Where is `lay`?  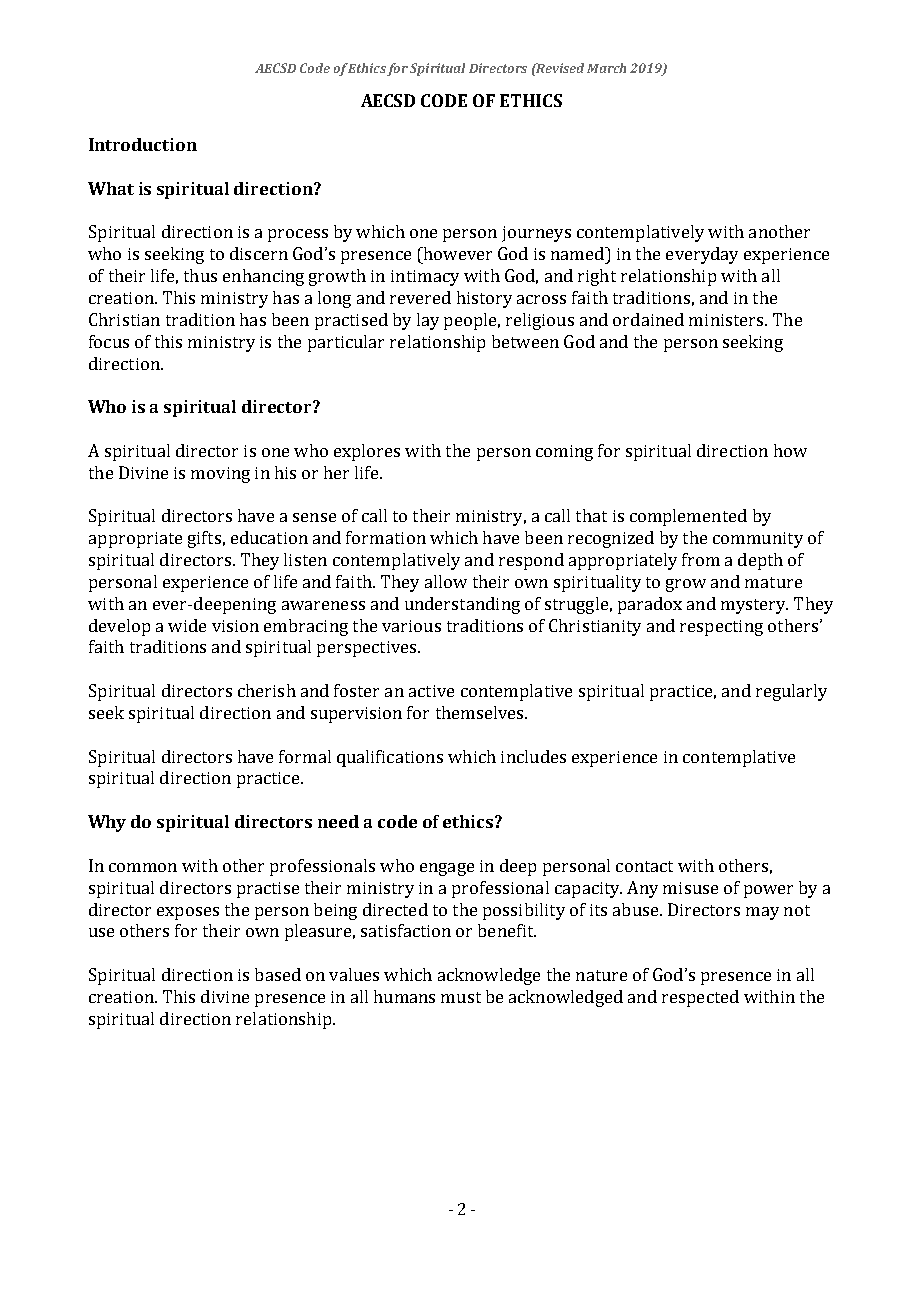 lay is located at coordinates (428, 321).
